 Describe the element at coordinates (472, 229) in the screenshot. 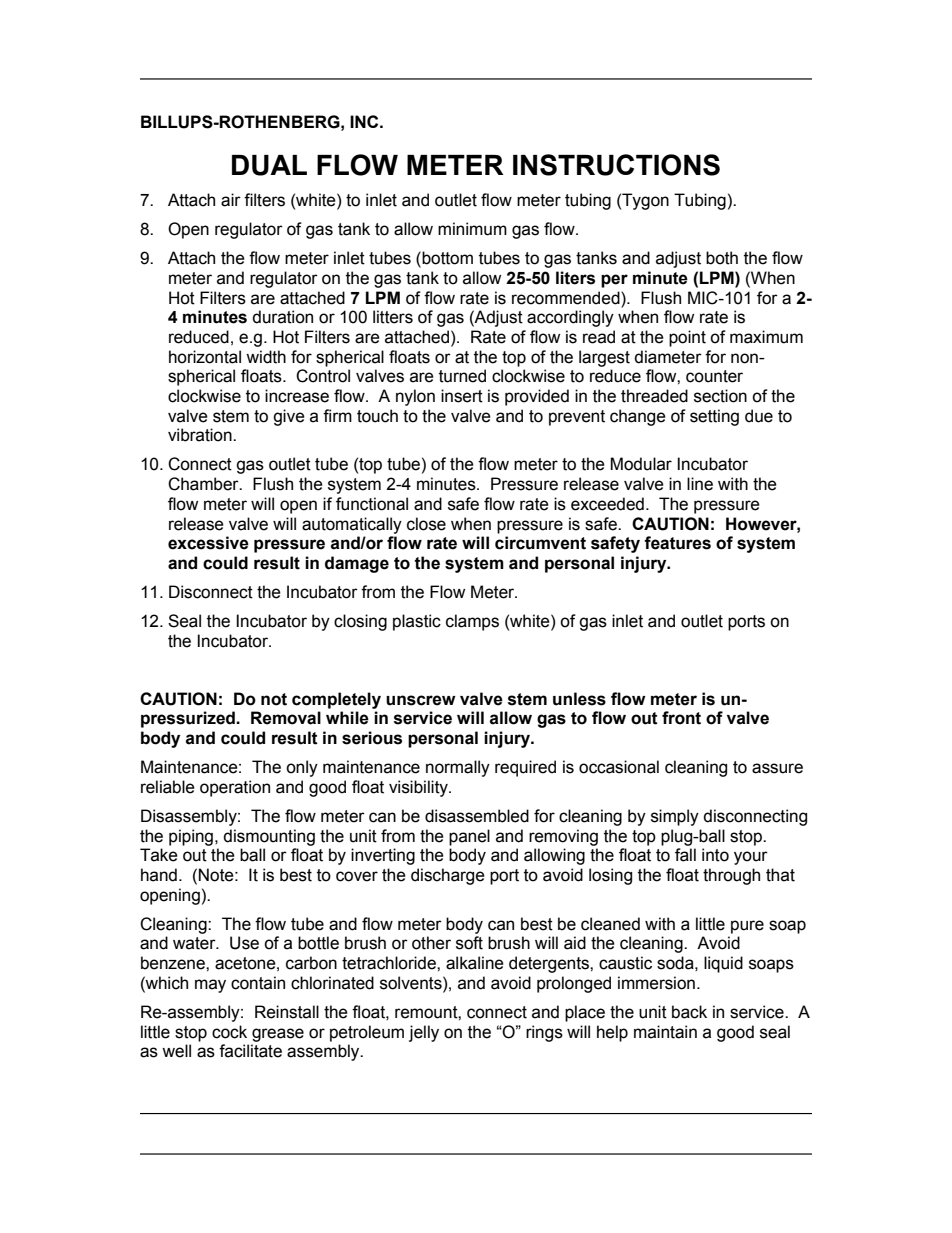

I see `minimum` at that location.
